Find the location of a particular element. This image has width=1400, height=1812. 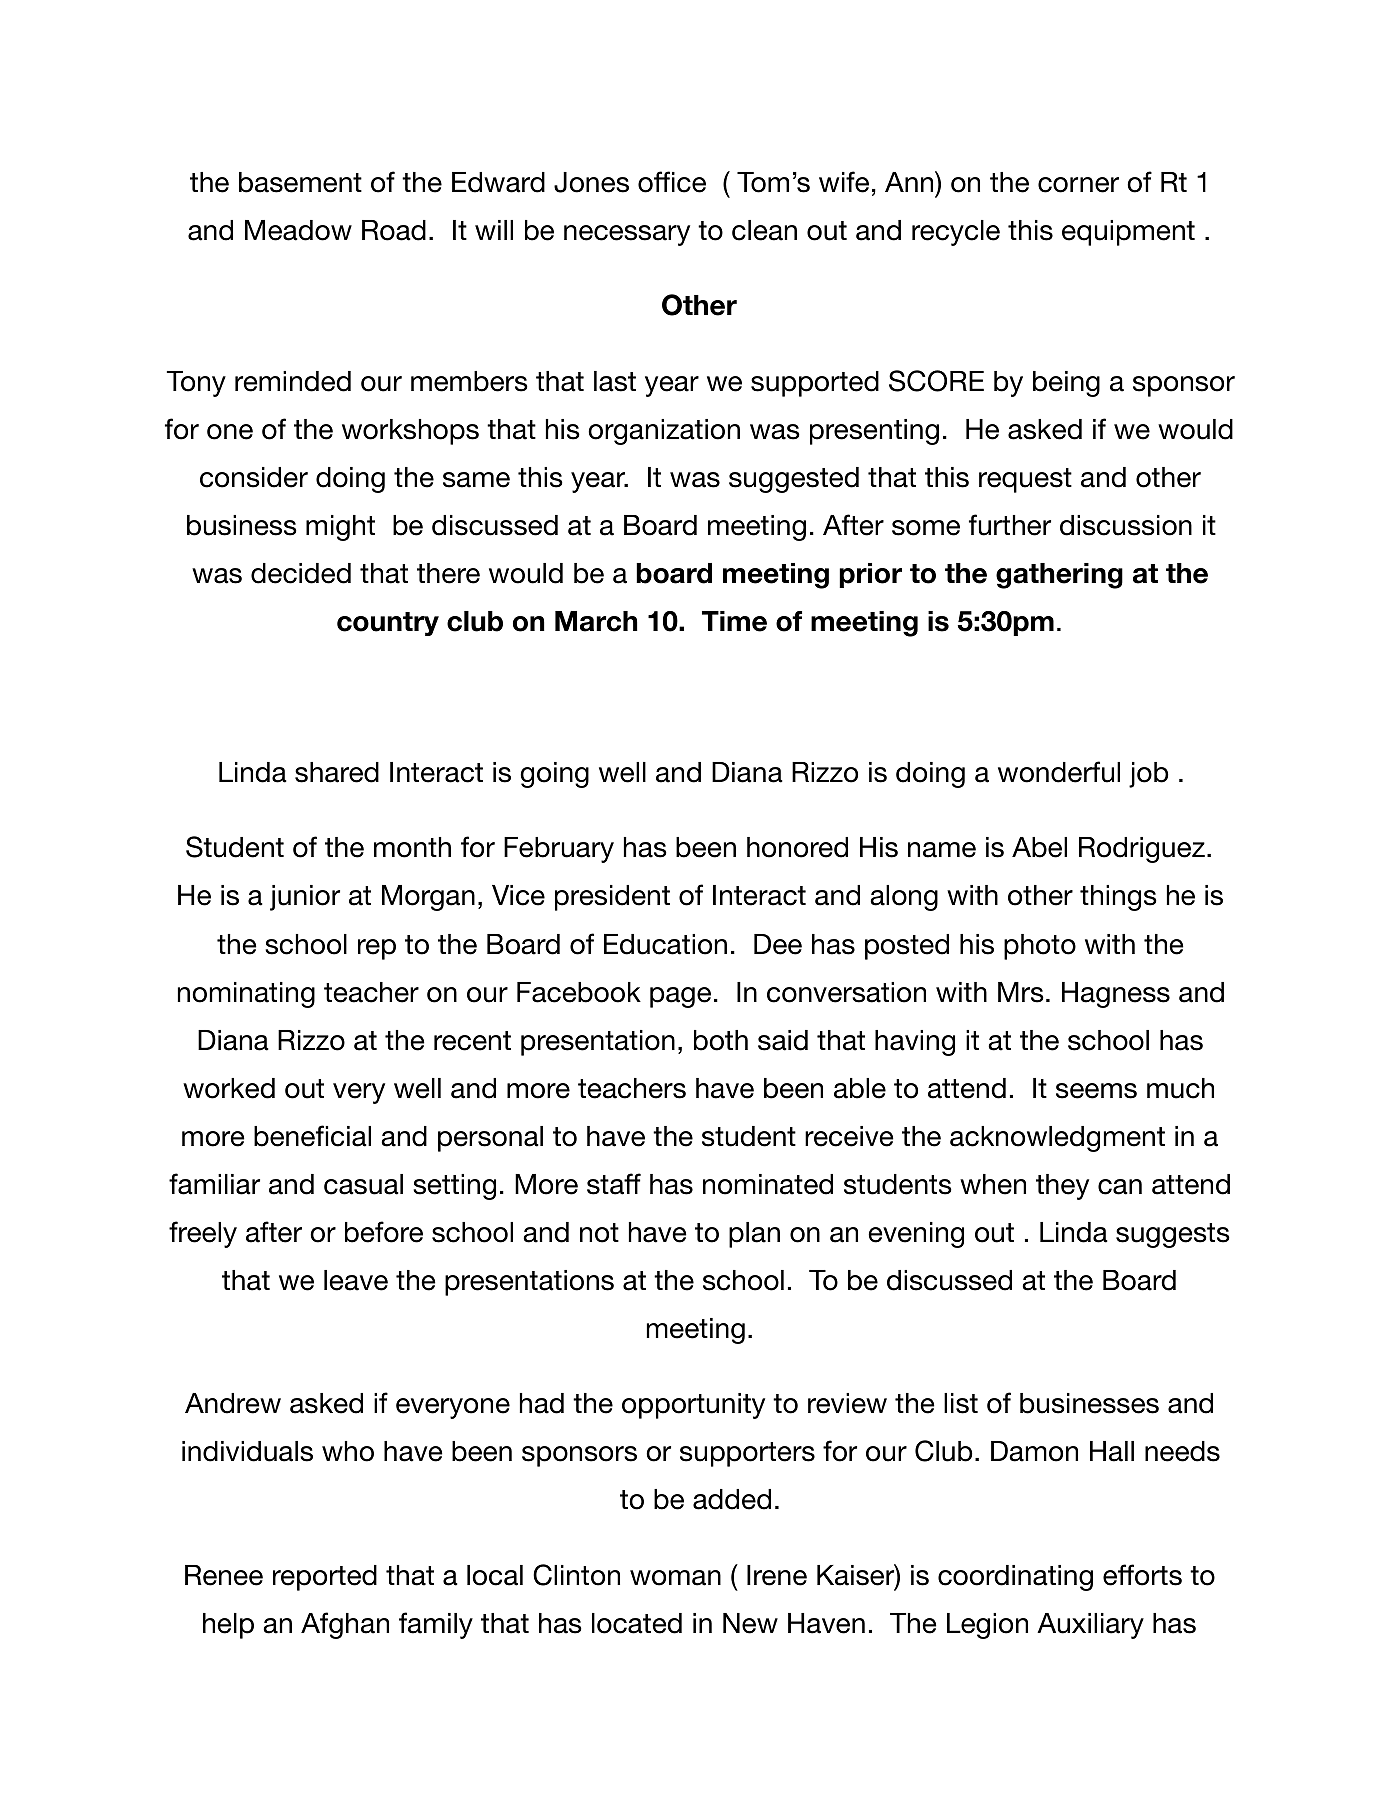

necessary is located at coordinates (627, 235).
